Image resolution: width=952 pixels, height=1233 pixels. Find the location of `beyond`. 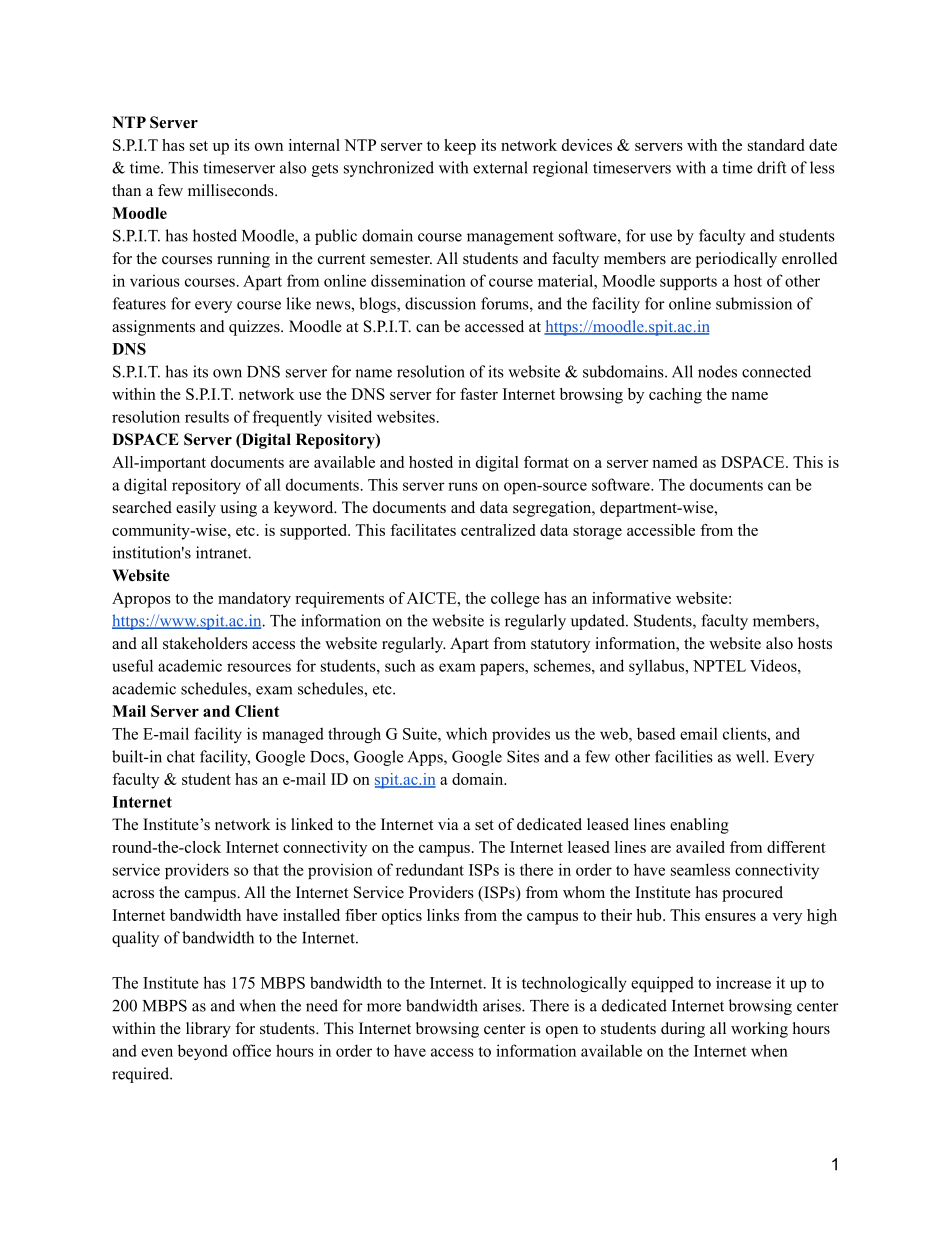

beyond is located at coordinates (203, 1052).
